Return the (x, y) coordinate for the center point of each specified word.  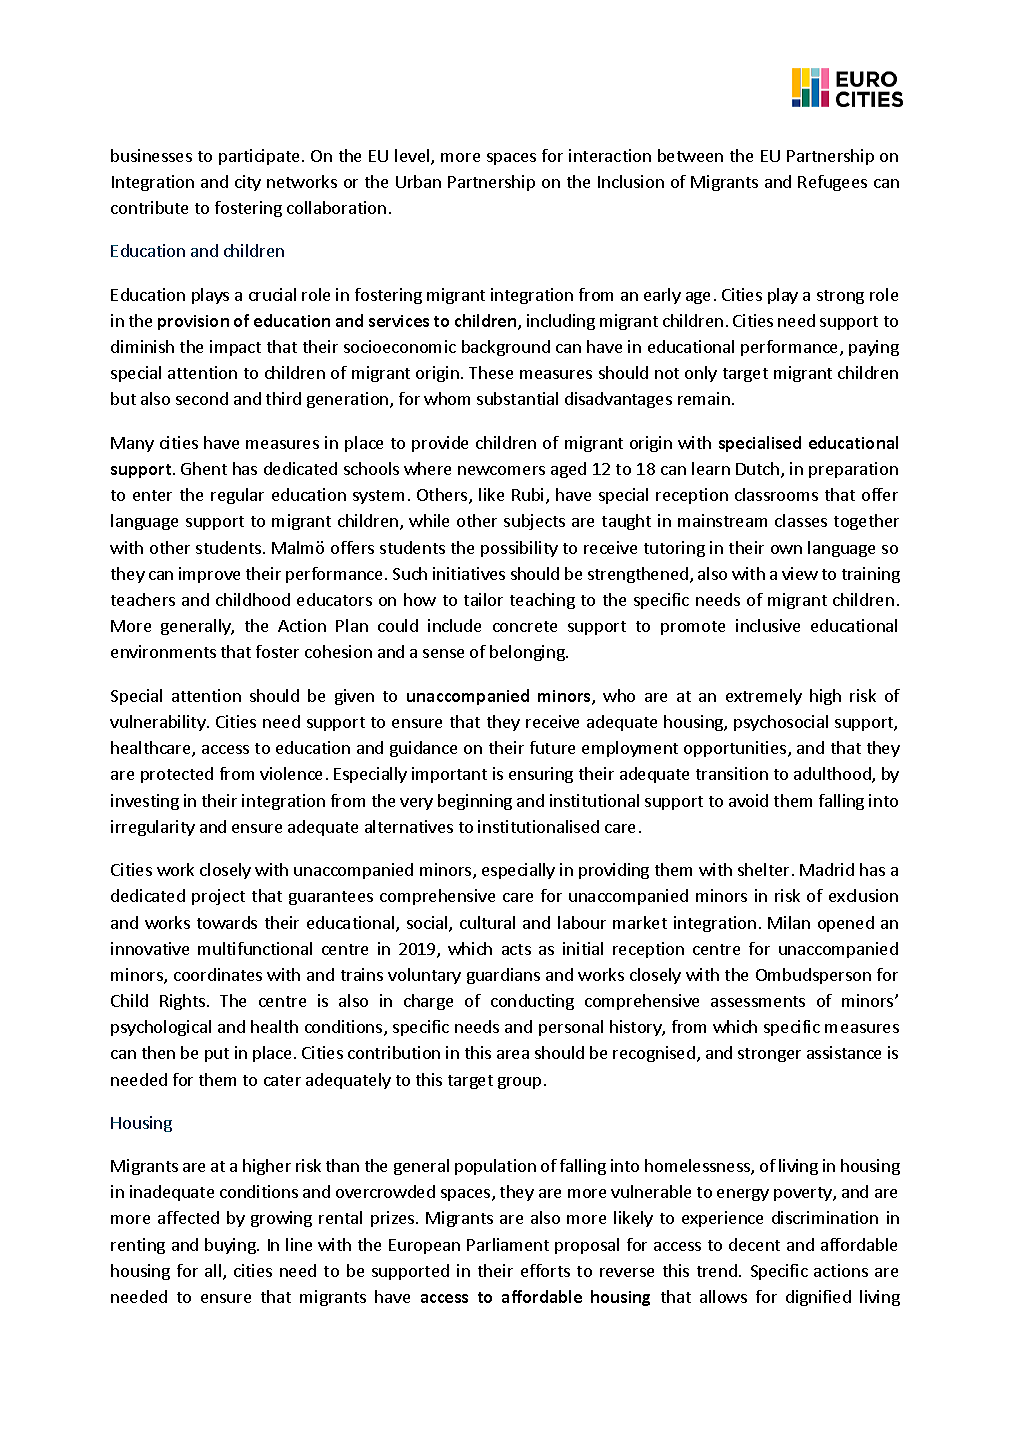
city (248, 183)
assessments (758, 1001)
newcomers (501, 470)
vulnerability (159, 723)
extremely (764, 697)
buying (231, 1246)
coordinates (218, 974)
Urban (418, 181)
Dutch (759, 470)
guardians (503, 976)
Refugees (832, 183)
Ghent (204, 468)
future (552, 747)
